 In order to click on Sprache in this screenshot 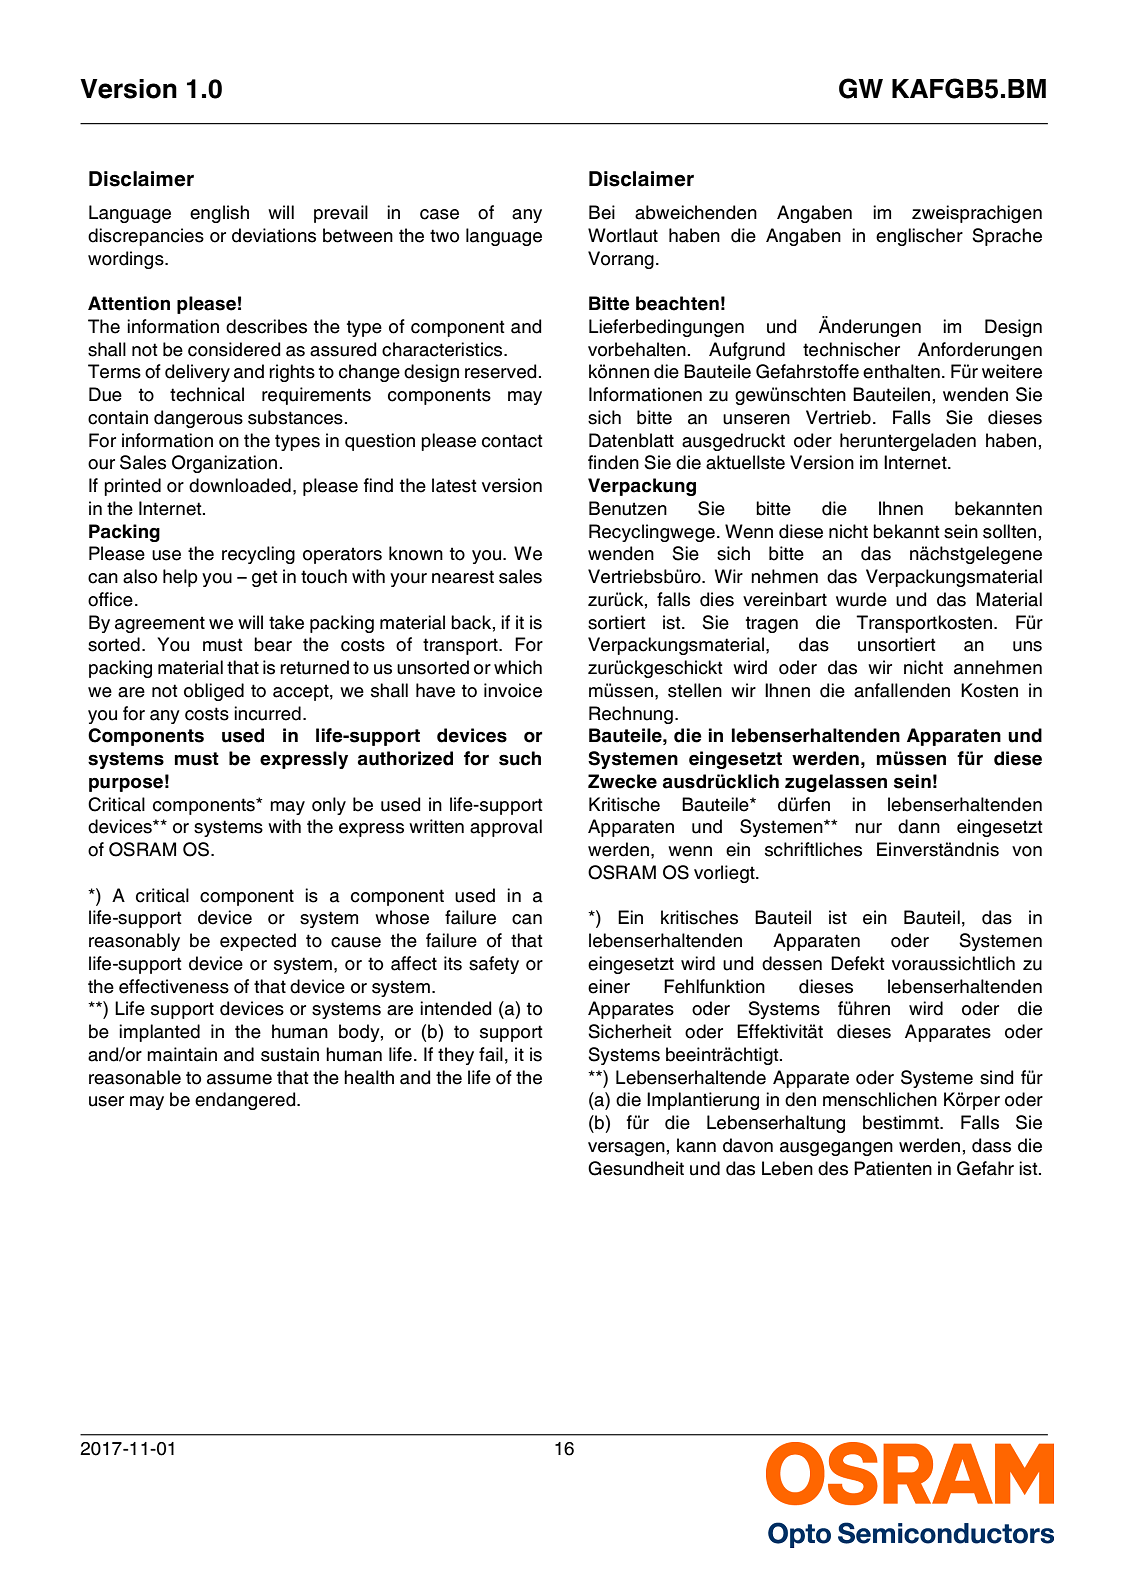, I will do `click(1007, 237)`.
